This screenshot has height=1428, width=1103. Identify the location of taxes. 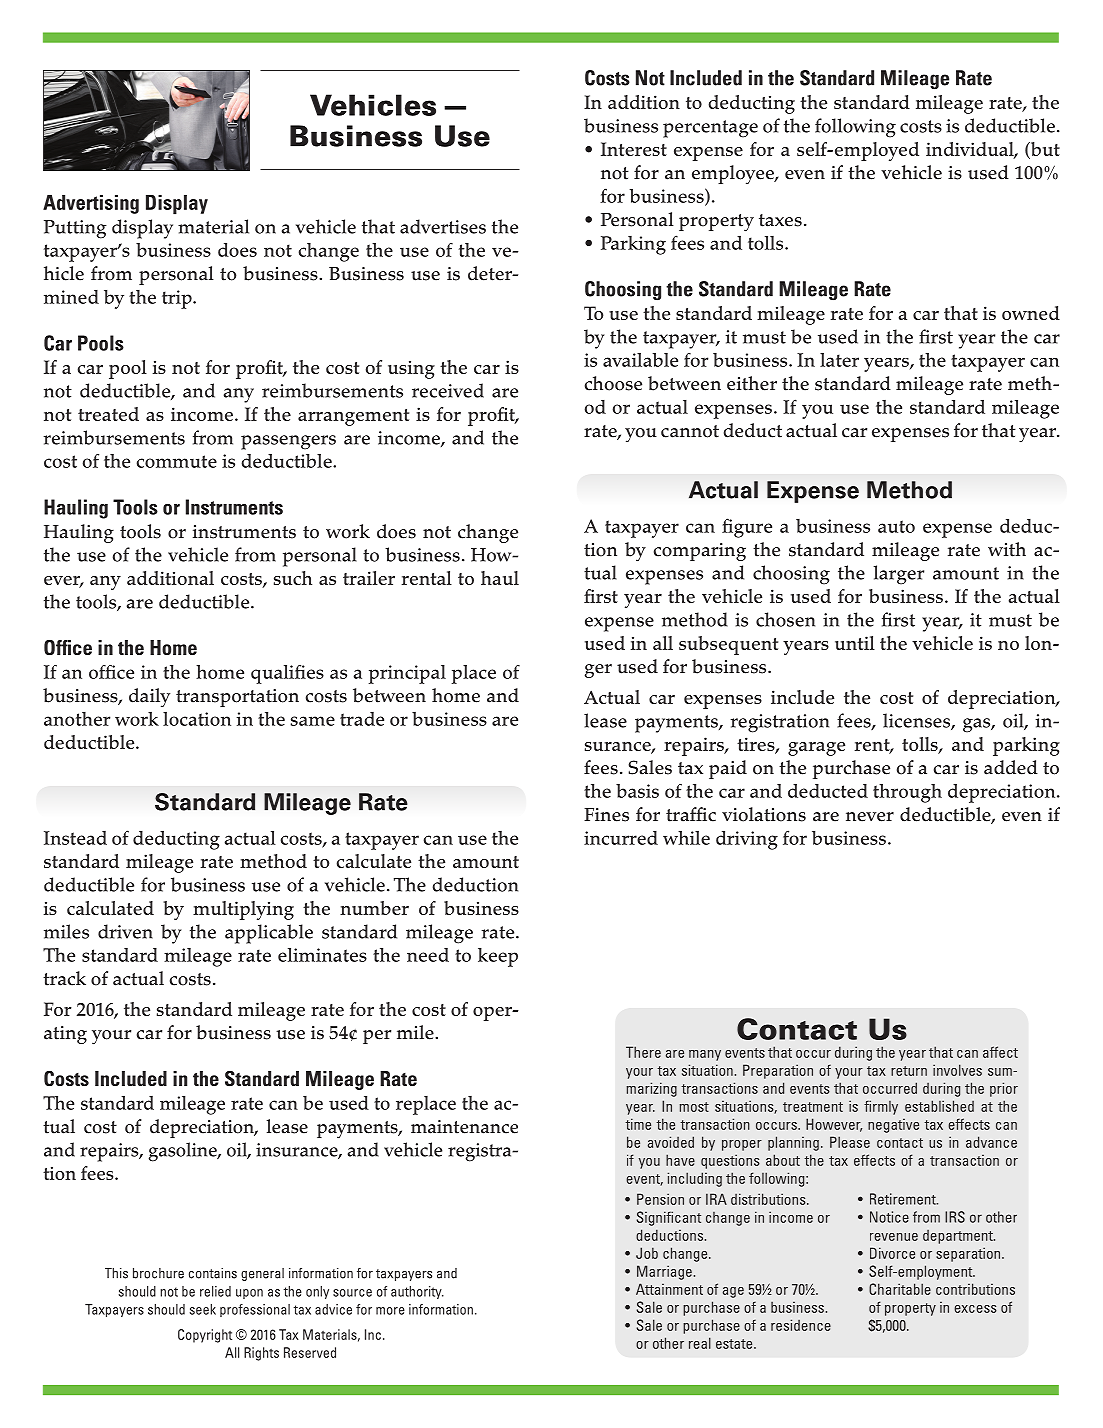
(780, 220).
